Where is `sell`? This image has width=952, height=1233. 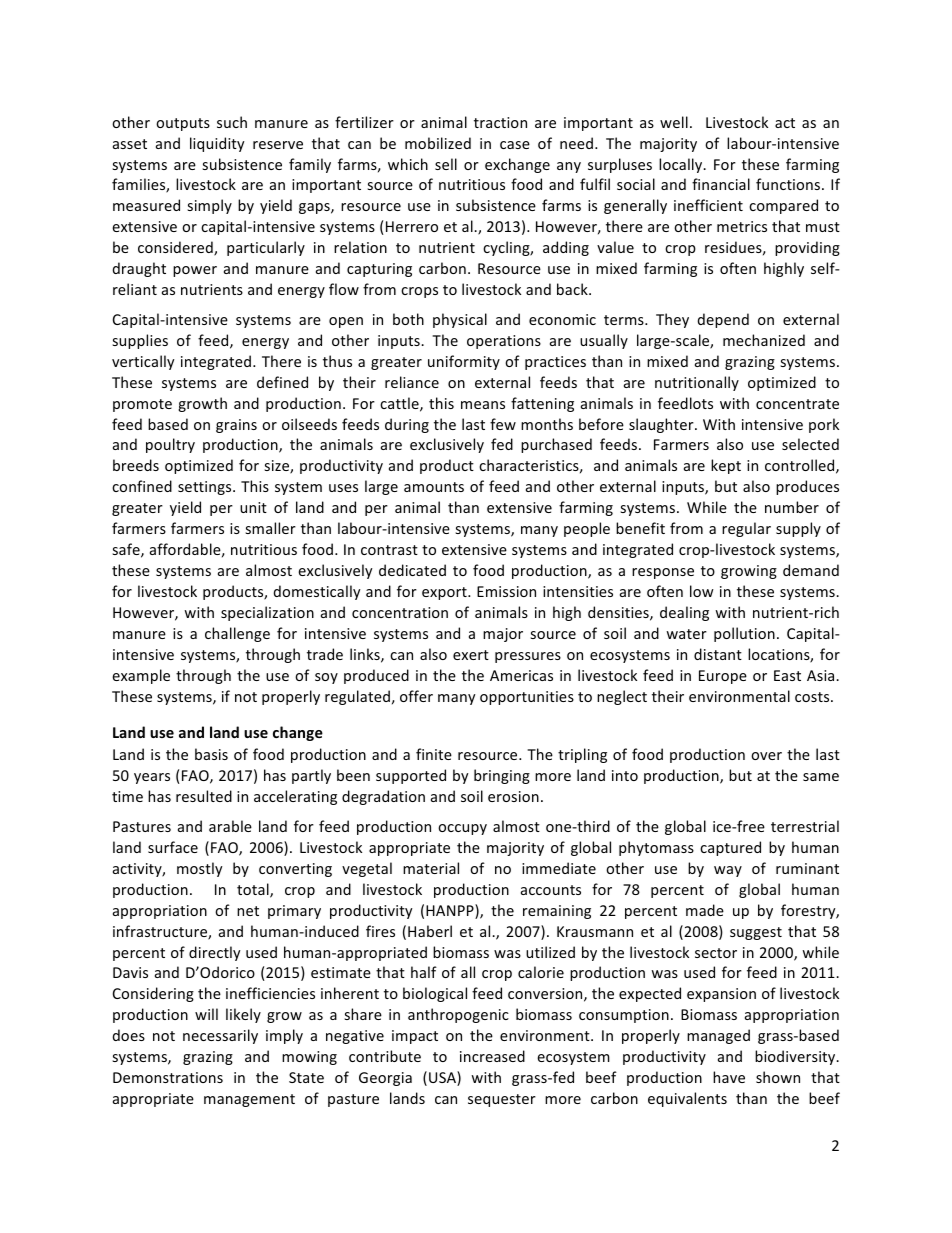 sell is located at coordinates (446, 164).
